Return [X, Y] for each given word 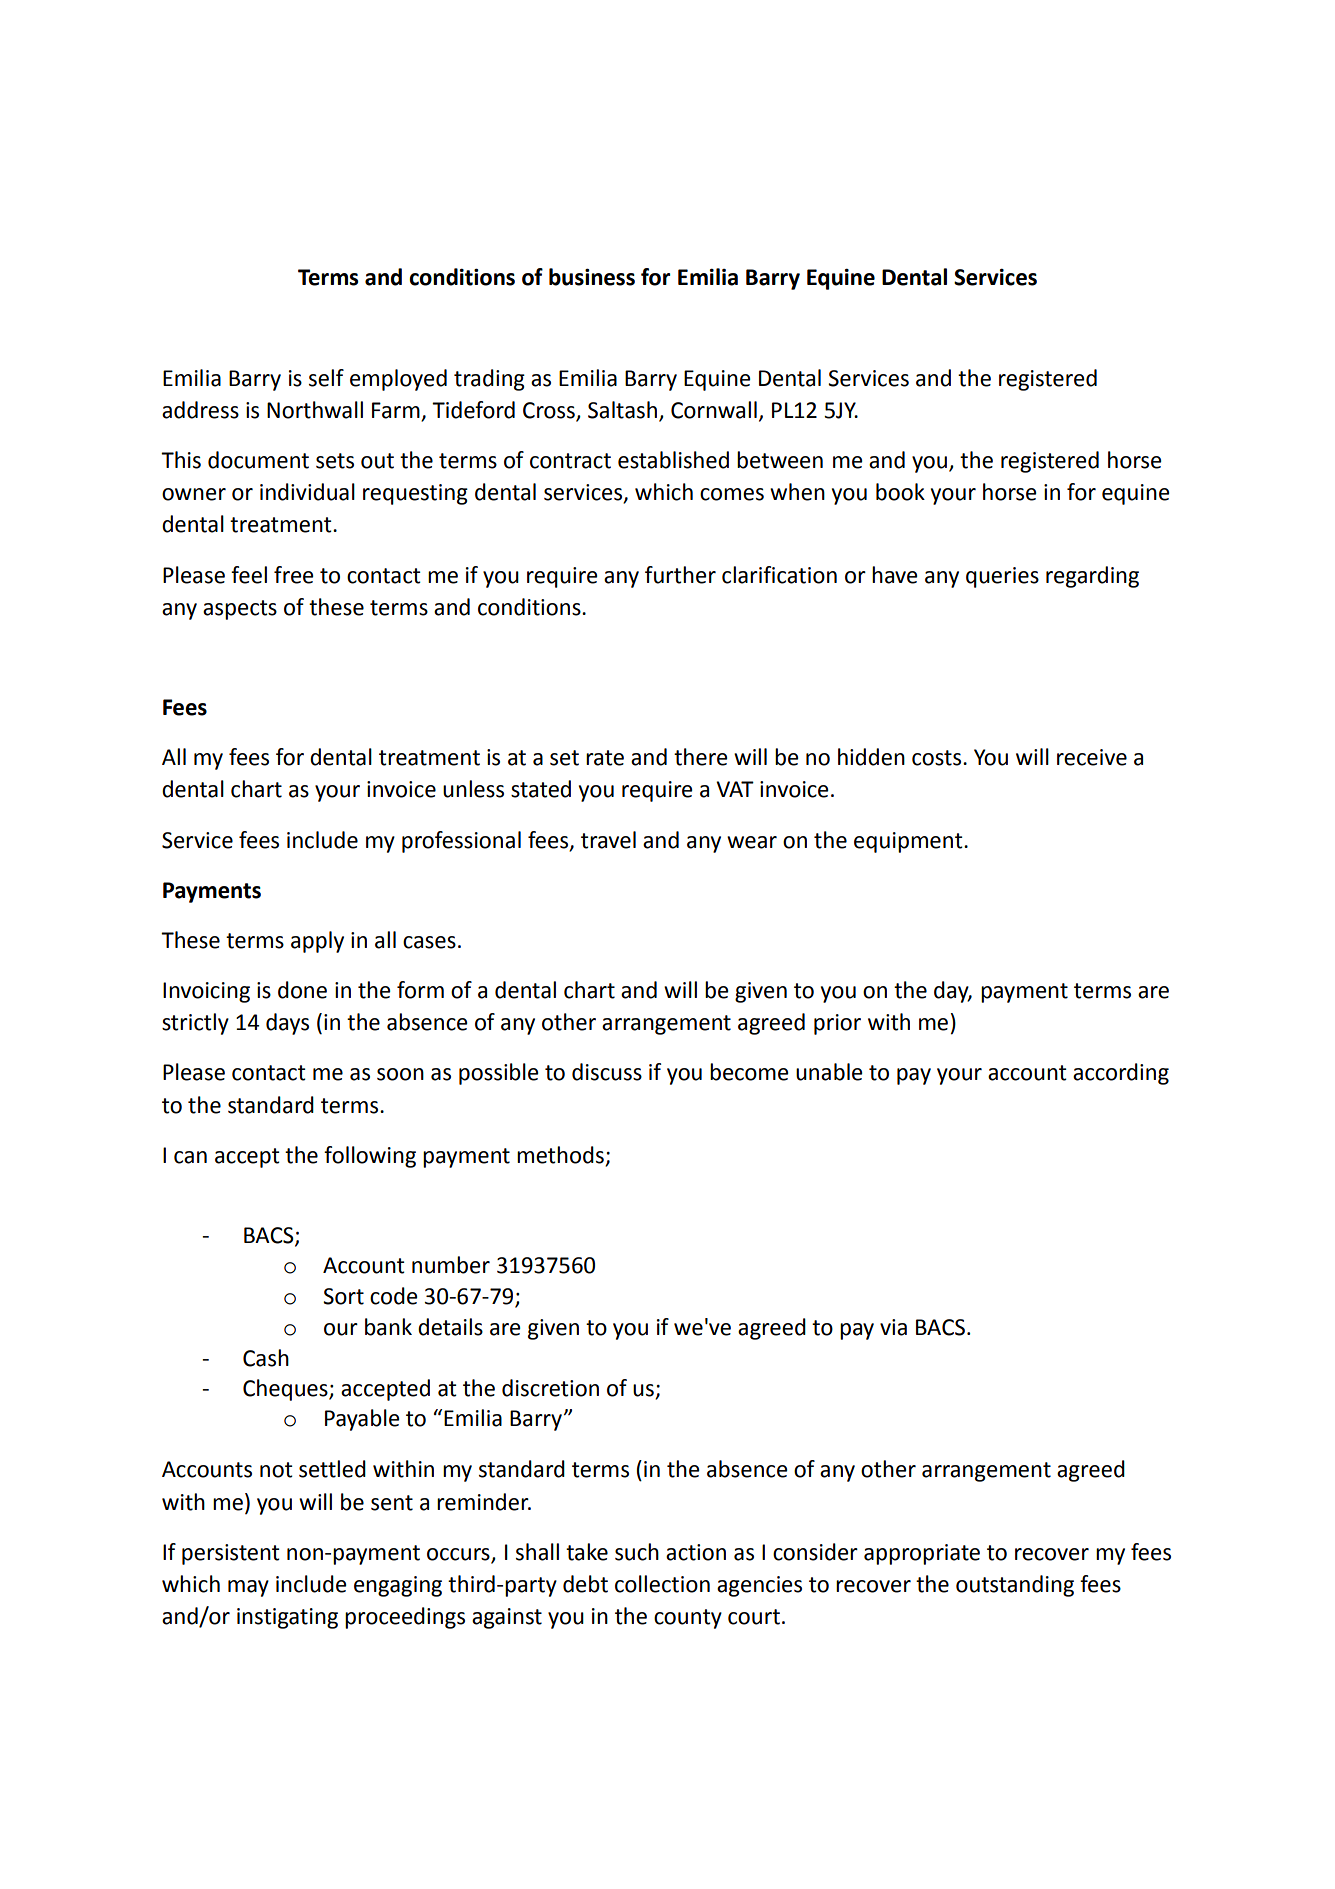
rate [605, 758]
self [326, 378]
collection [662, 1584]
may [248, 1588]
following [370, 1157]
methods [560, 1155]
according [1121, 1074]
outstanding [1015, 1586]
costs [936, 758]
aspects [240, 610]
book [900, 492]
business [592, 277]
